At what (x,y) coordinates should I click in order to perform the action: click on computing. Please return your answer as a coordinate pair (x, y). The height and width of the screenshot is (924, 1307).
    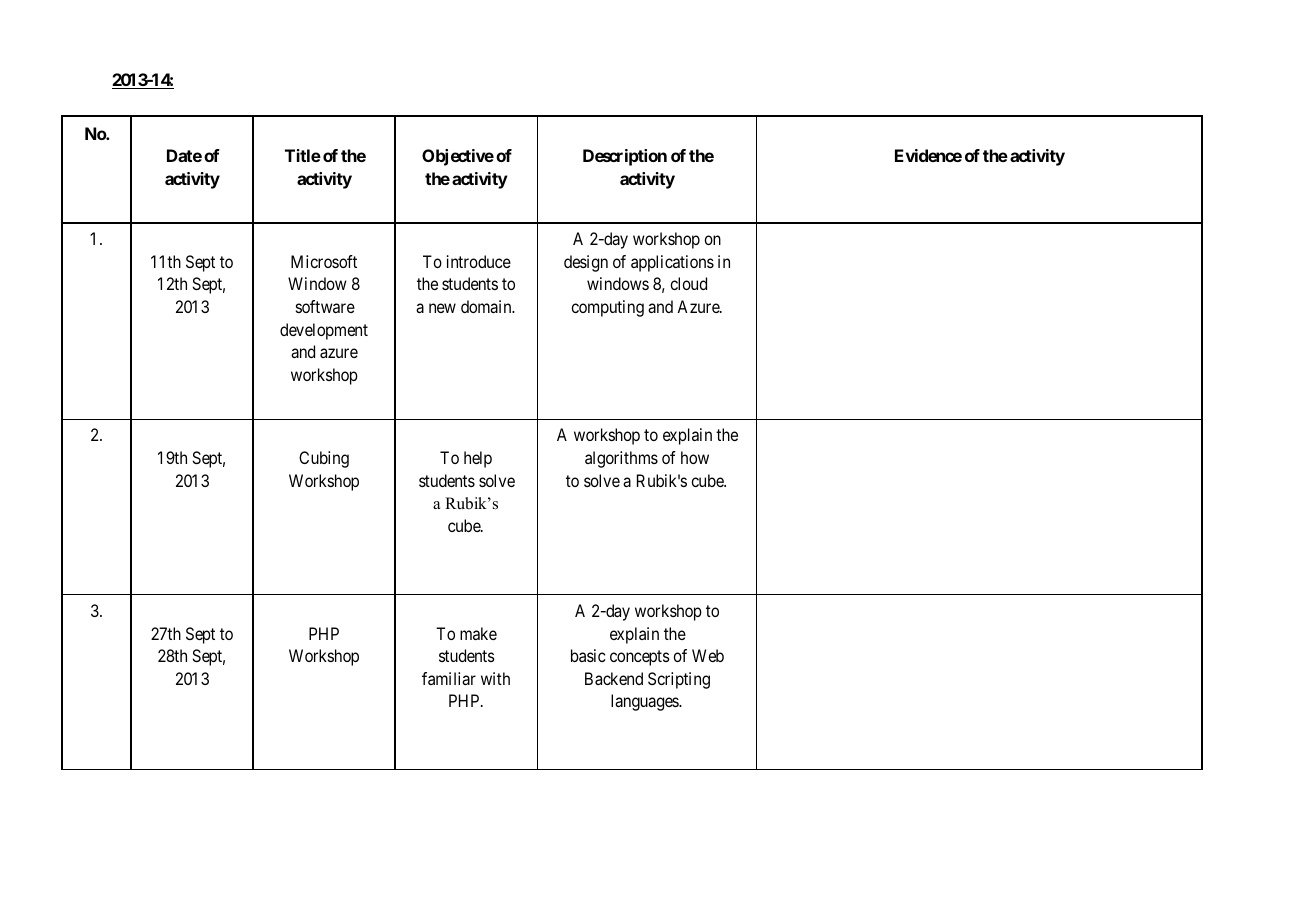
    Looking at the image, I should click on (607, 308).
